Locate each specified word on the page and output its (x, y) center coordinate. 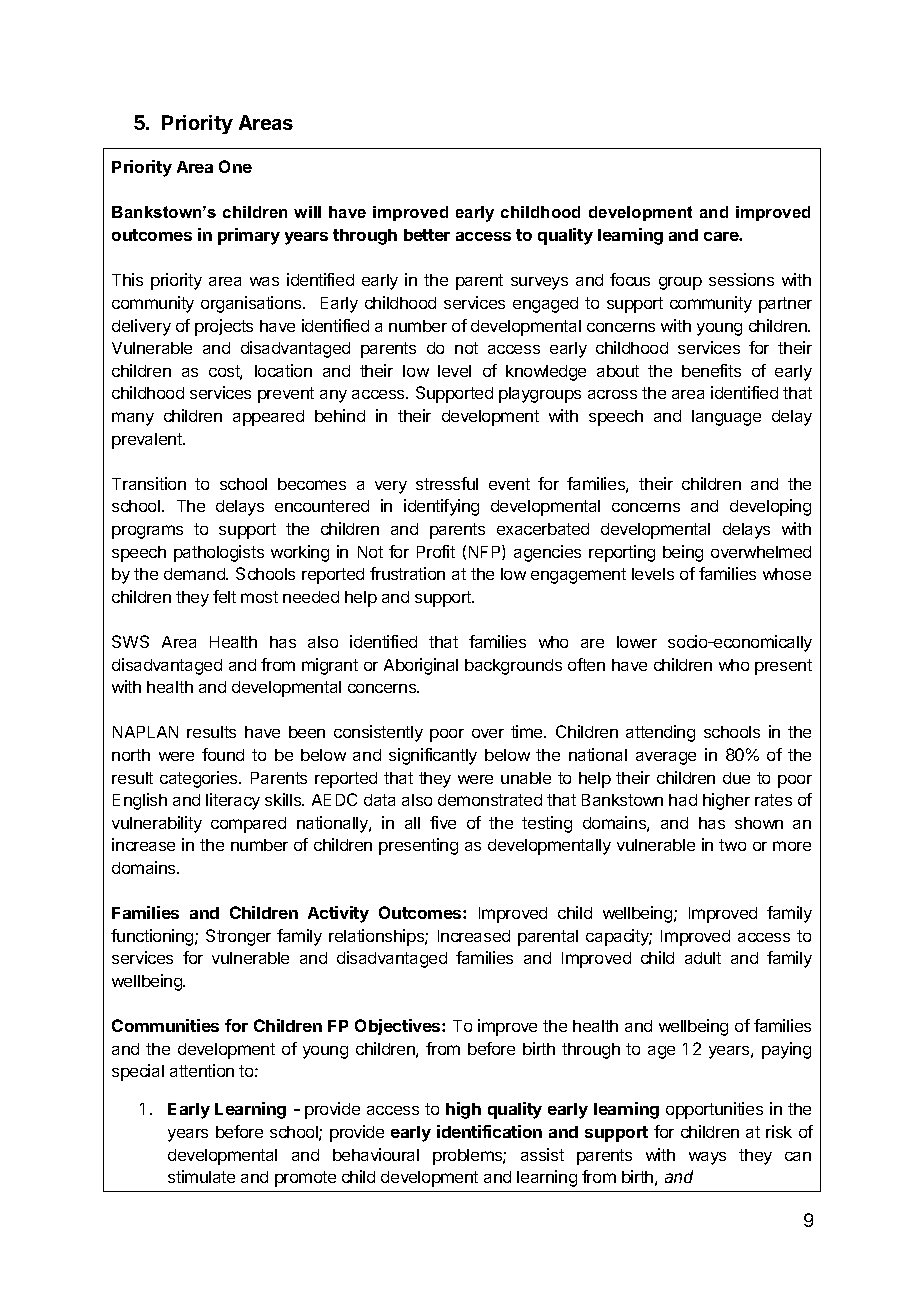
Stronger (238, 937)
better (427, 235)
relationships (377, 937)
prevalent (148, 441)
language (726, 418)
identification (489, 1131)
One (235, 166)
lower (637, 642)
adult (703, 958)
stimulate (201, 1176)
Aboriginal (421, 666)
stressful (447, 483)
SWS (130, 641)
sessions (741, 279)
